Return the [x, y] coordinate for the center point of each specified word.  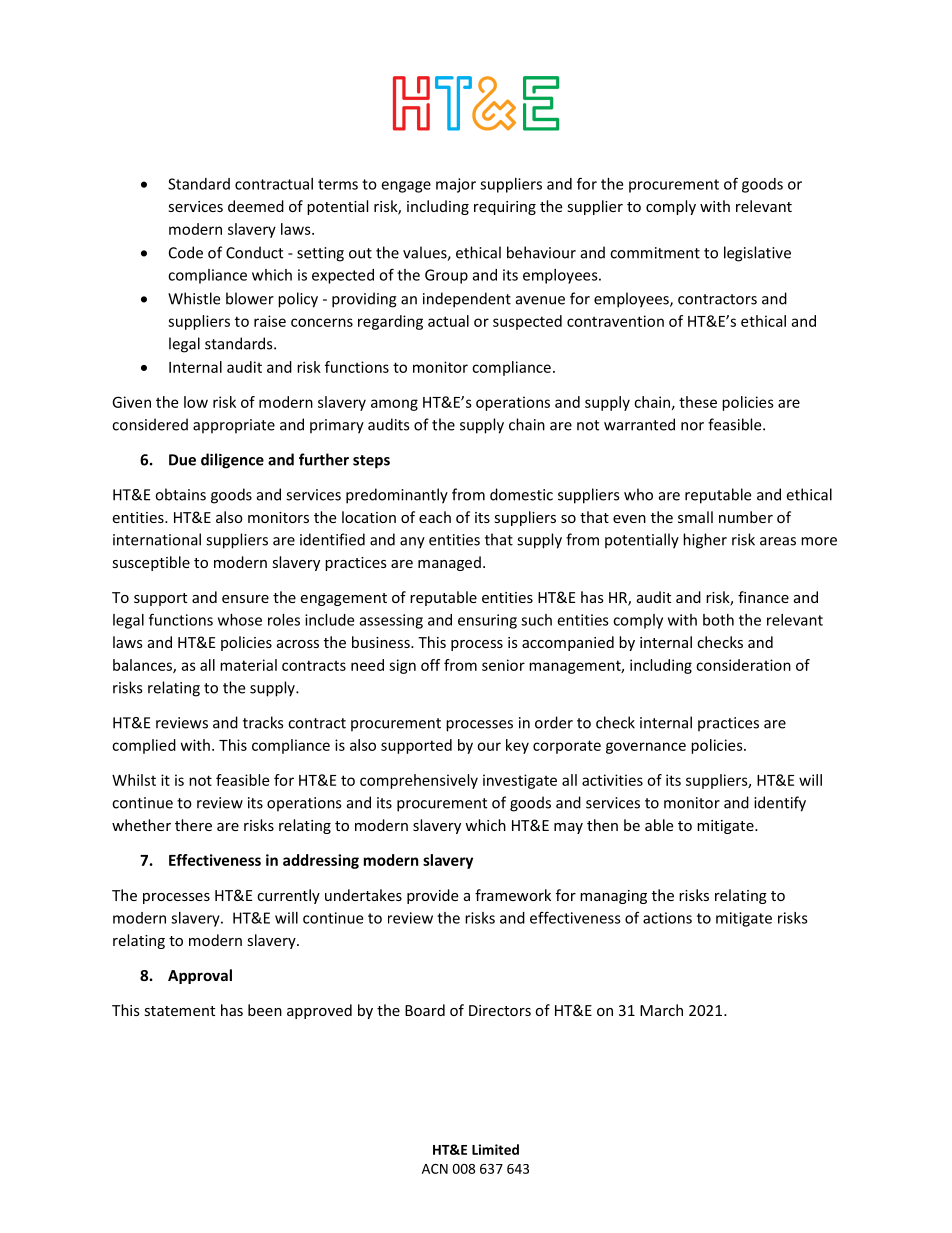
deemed [256, 206]
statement [179, 1011]
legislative [757, 254]
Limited [495, 1149]
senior [503, 665]
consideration [743, 665]
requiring [505, 208]
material [248, 665]
